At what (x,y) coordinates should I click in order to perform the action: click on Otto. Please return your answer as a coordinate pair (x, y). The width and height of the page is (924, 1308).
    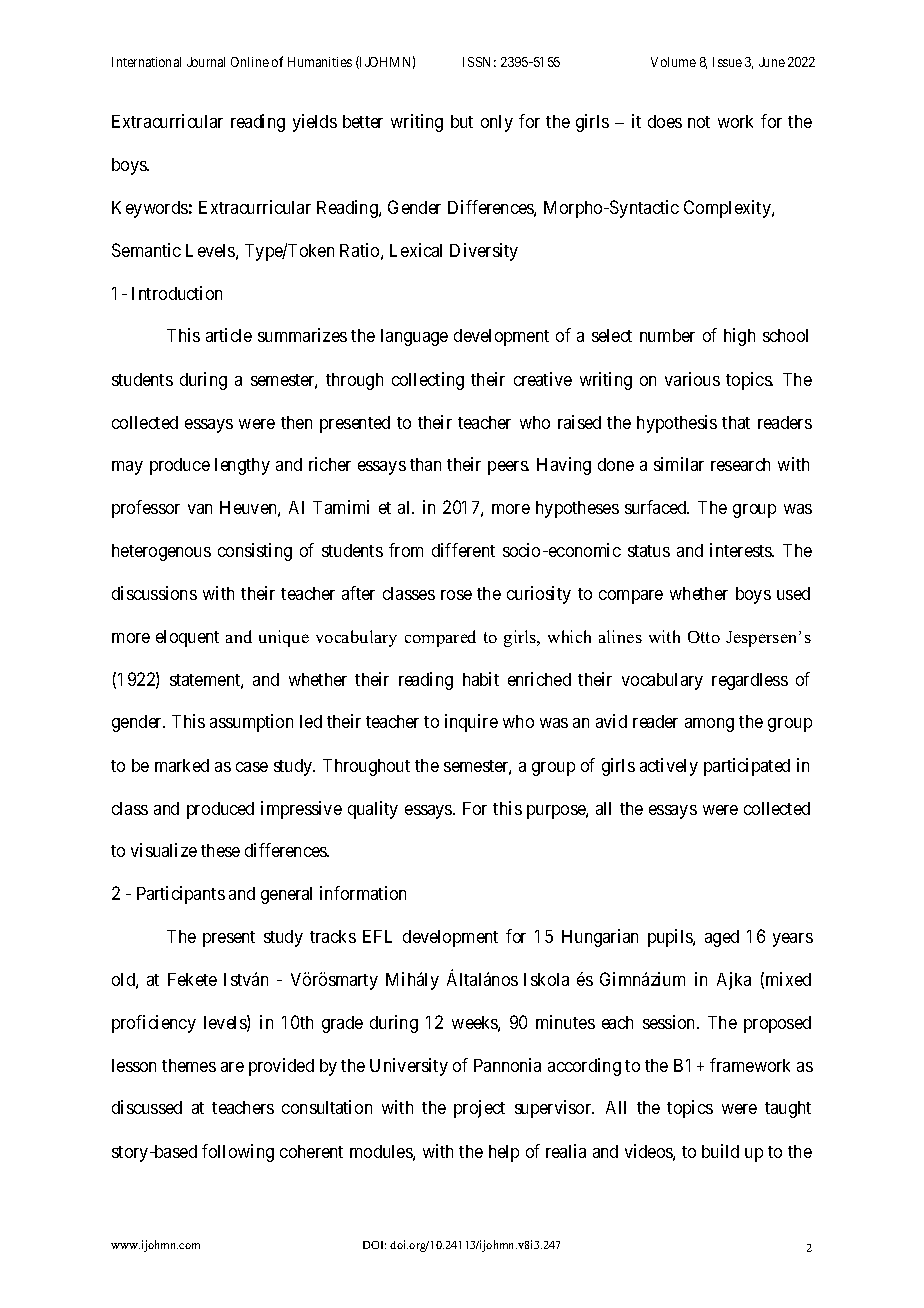
    Looking at the image, I should click on (704, 637).
